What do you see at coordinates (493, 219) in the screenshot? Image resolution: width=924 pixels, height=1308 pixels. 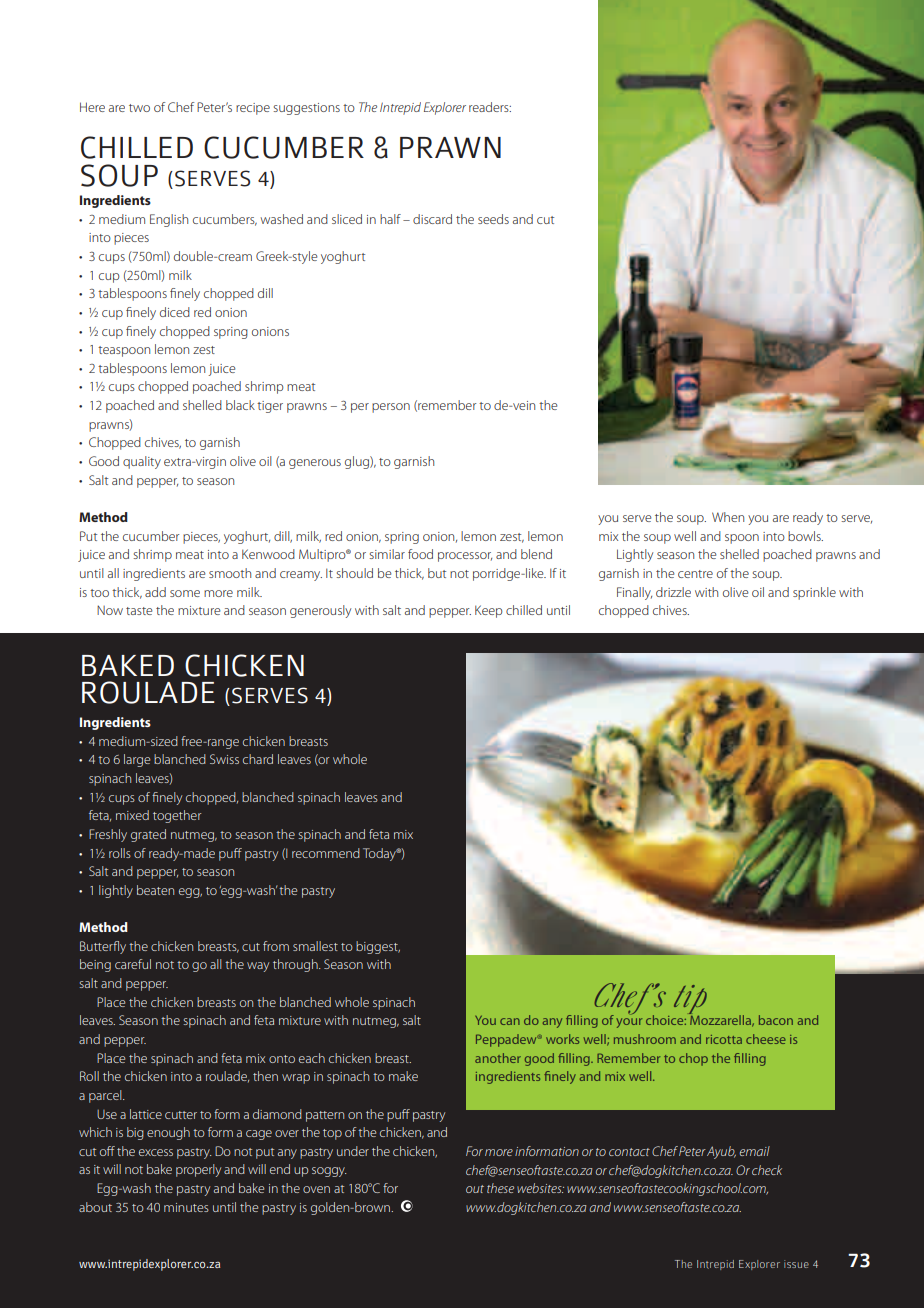 I see `seeds` at bounding box center [493, 219].
